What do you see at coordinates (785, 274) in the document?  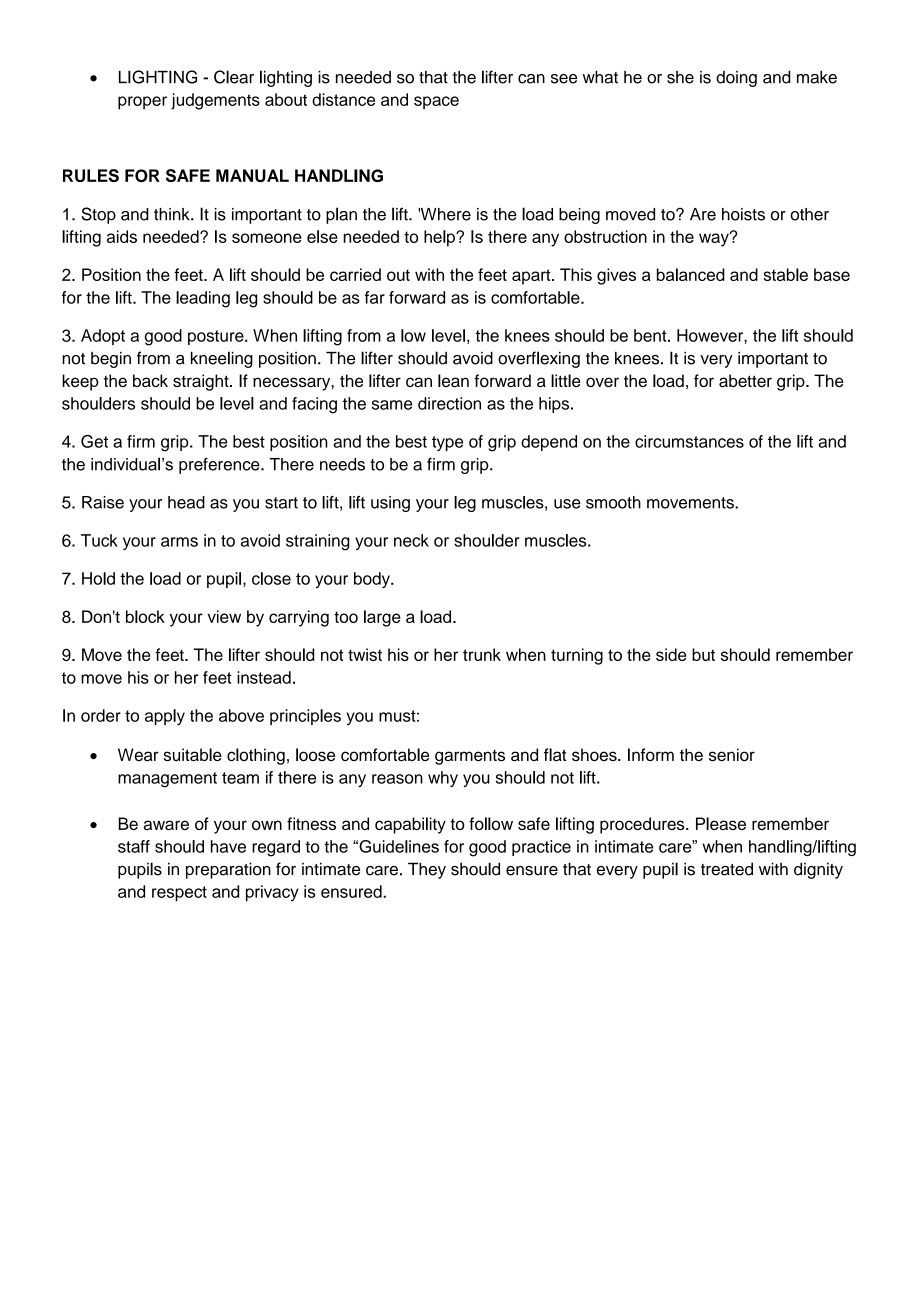 I see `stable` at bounding box center [785, 274].
